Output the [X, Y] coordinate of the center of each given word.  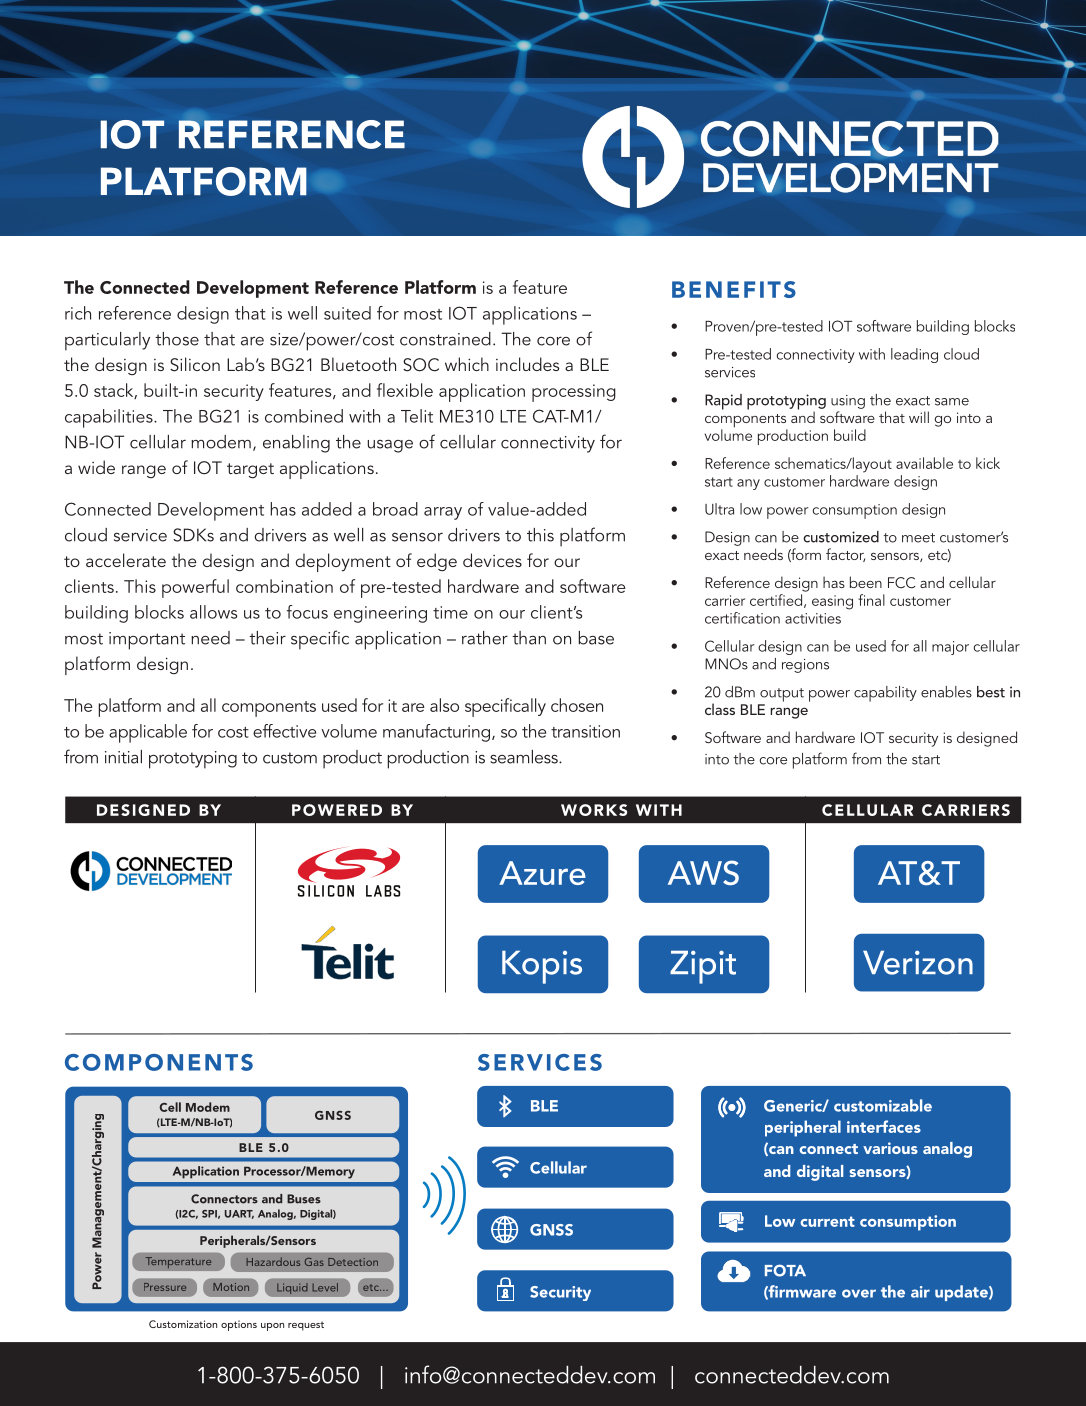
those [177, 339]
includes [527, 364]
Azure [542, 873]
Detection [353, 1262]
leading [914, 355]
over [859, 1293]
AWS [703, 873]
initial [123, 757]
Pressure [165, 1287]
